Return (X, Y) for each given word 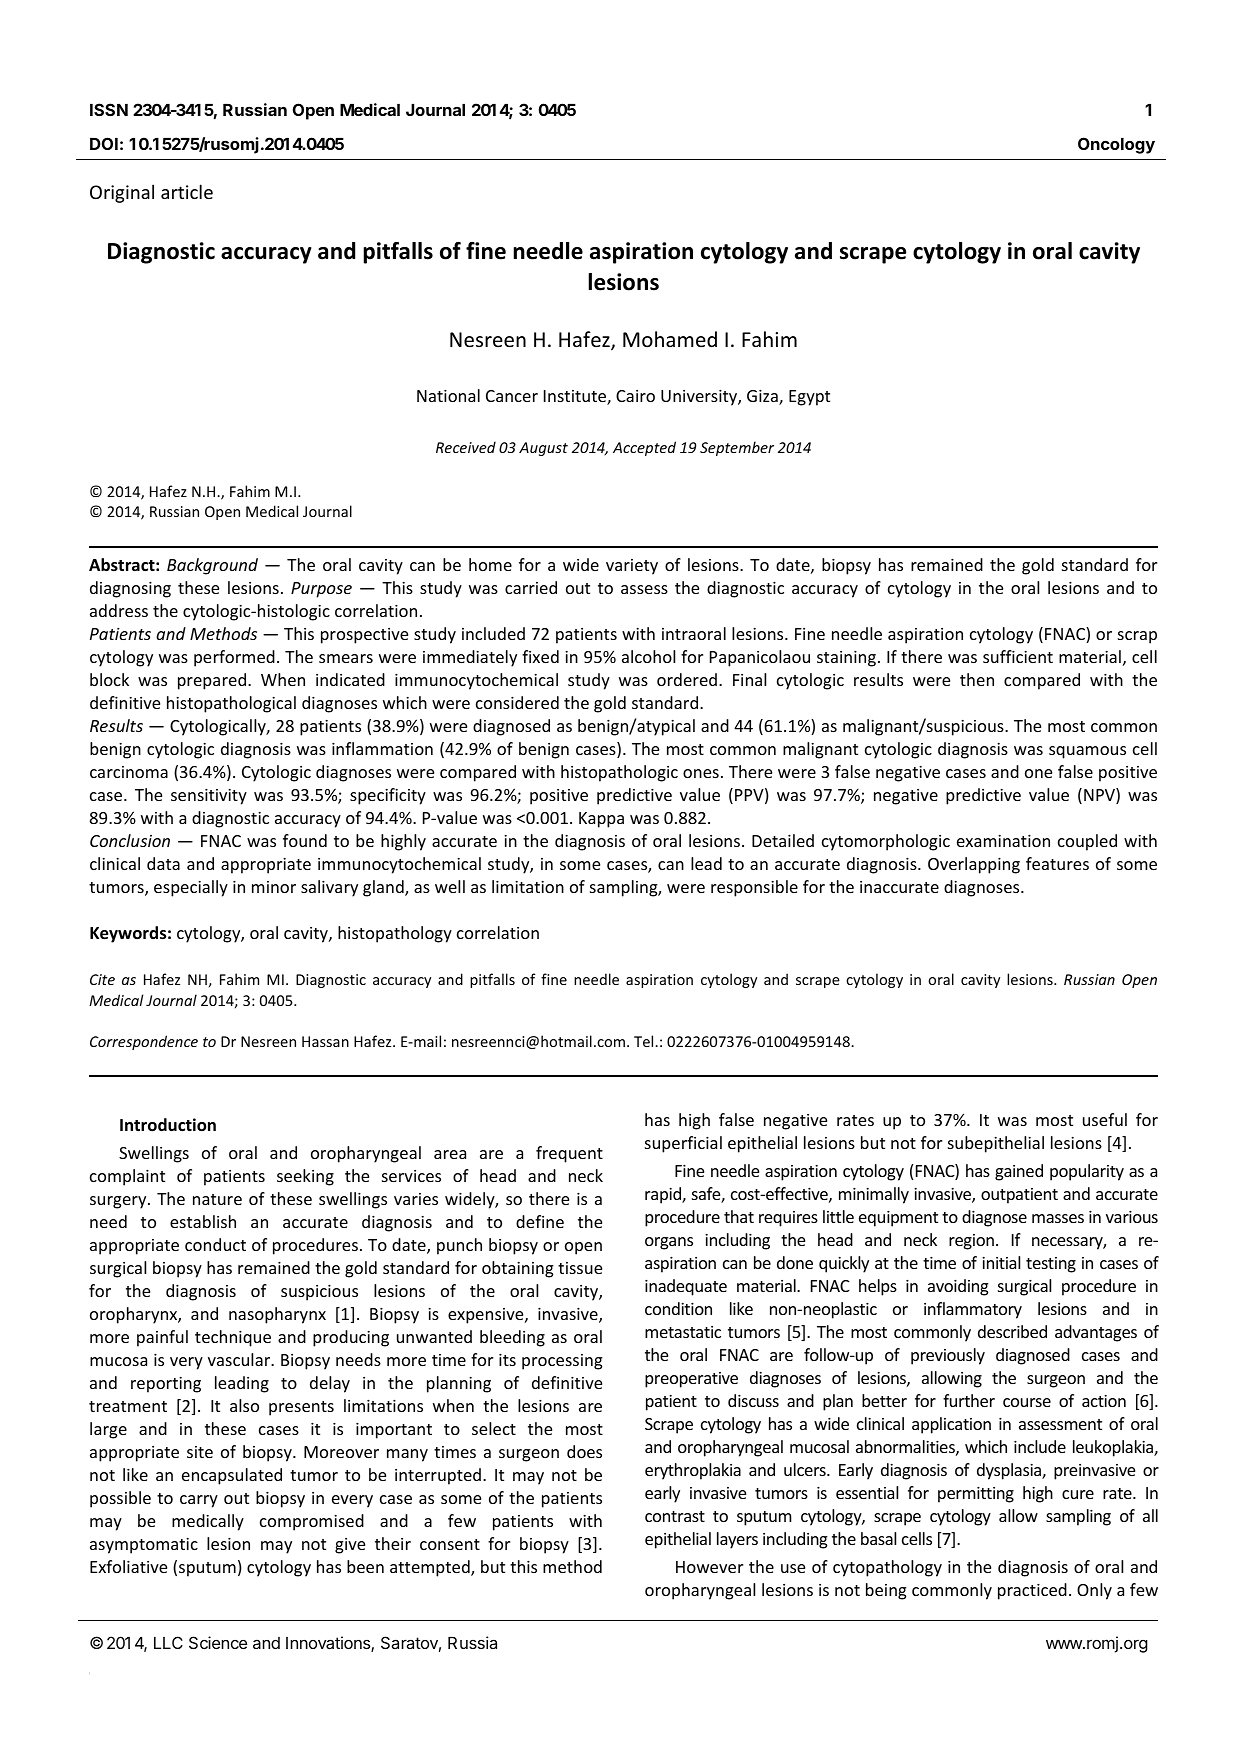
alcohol (648, 656)
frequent (569, 1154)
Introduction (168, 1125)
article (187, 191)
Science (218, 1642)
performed (234, 658)
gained (1019, 1172)
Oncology (1116, 145)
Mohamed (670, 339)
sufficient (1018, 656)
